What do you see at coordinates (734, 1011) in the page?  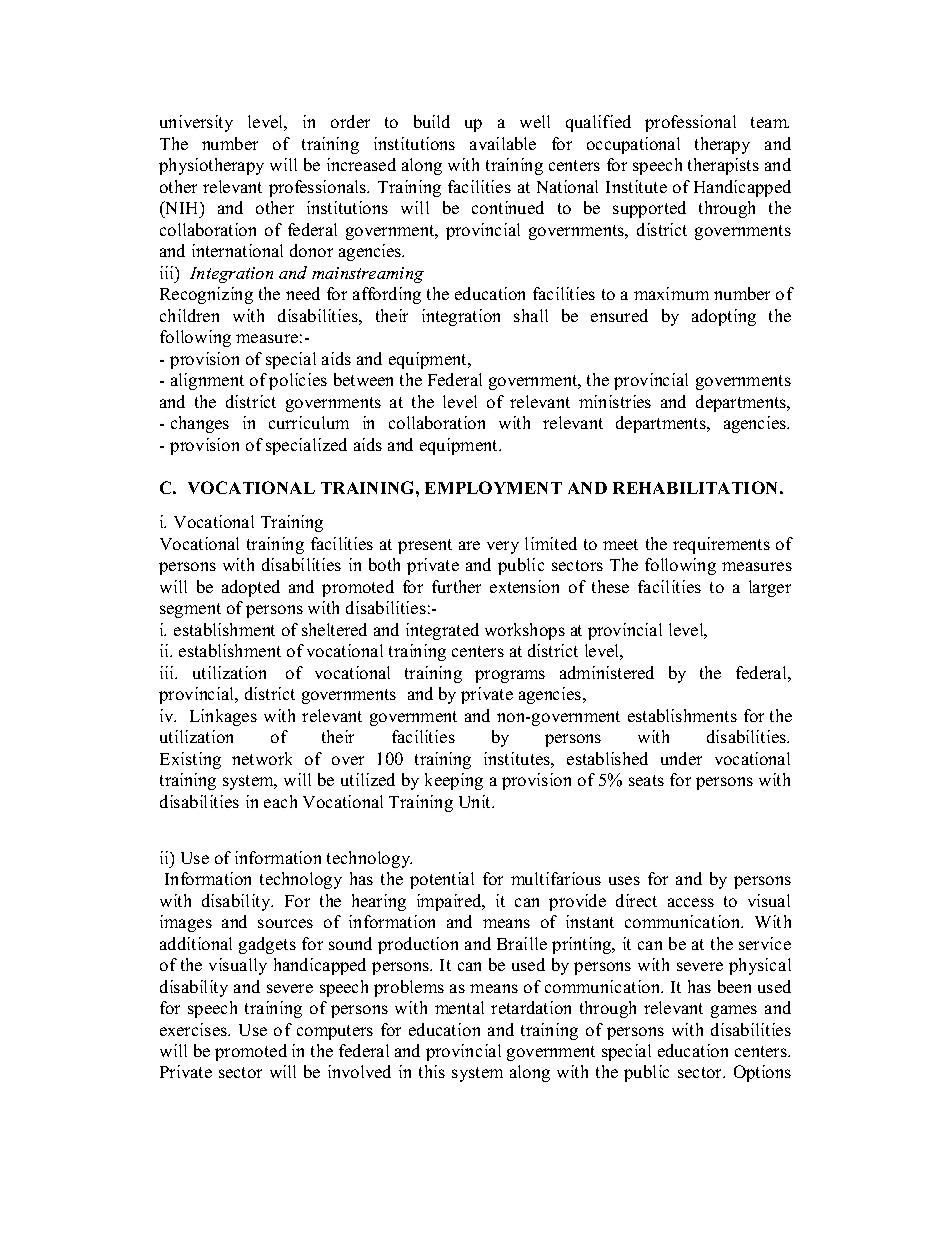 I see `games` at bounding box center [734, 1011].
